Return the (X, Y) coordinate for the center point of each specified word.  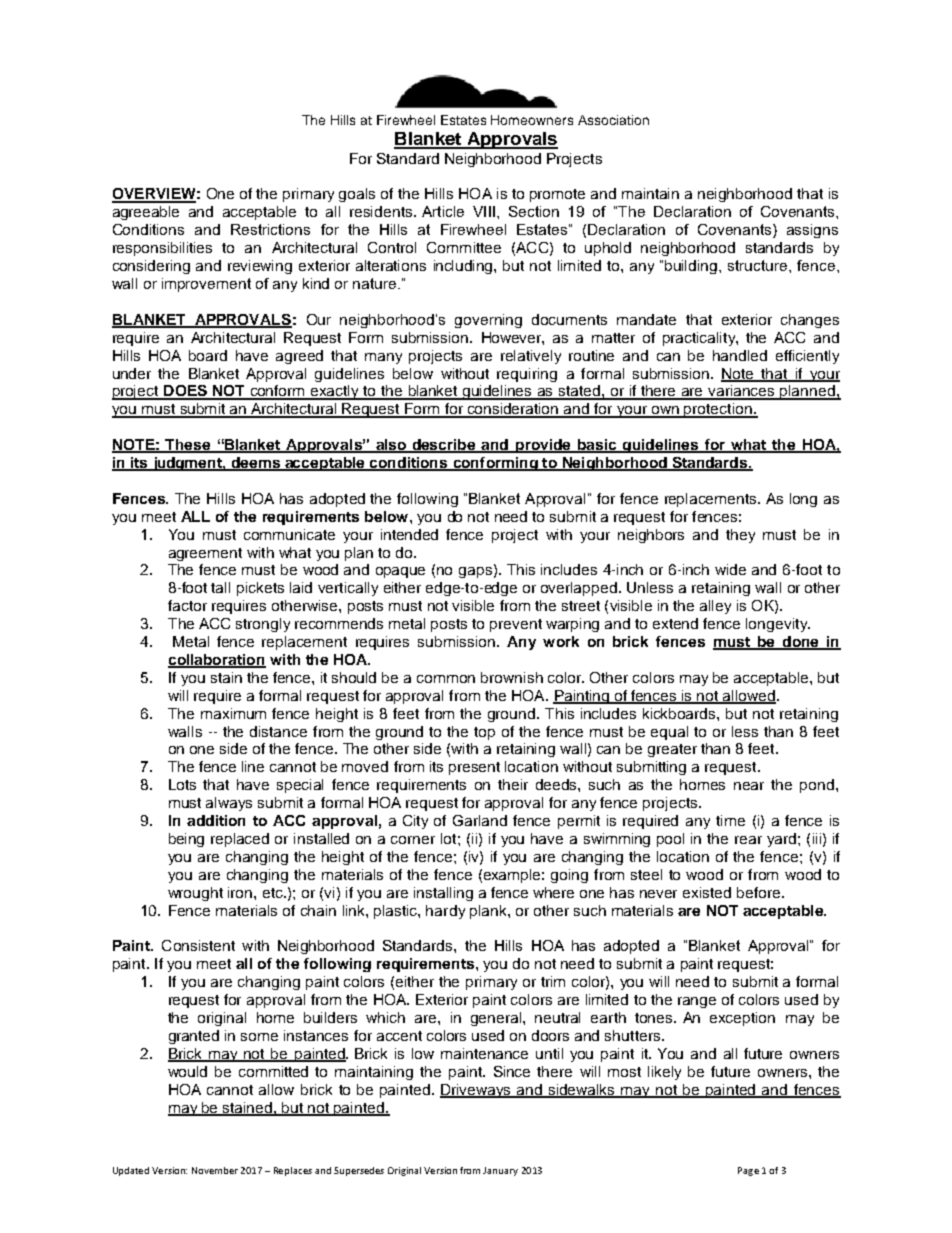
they (740, 536)
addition (216, 820)
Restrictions (270, 229)
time (730, 820)
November (215, 1170)
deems (255, 464)
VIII (484, 211)
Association (613, 120)
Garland (480, 820)
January (500, 1171)
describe (444, 446)
